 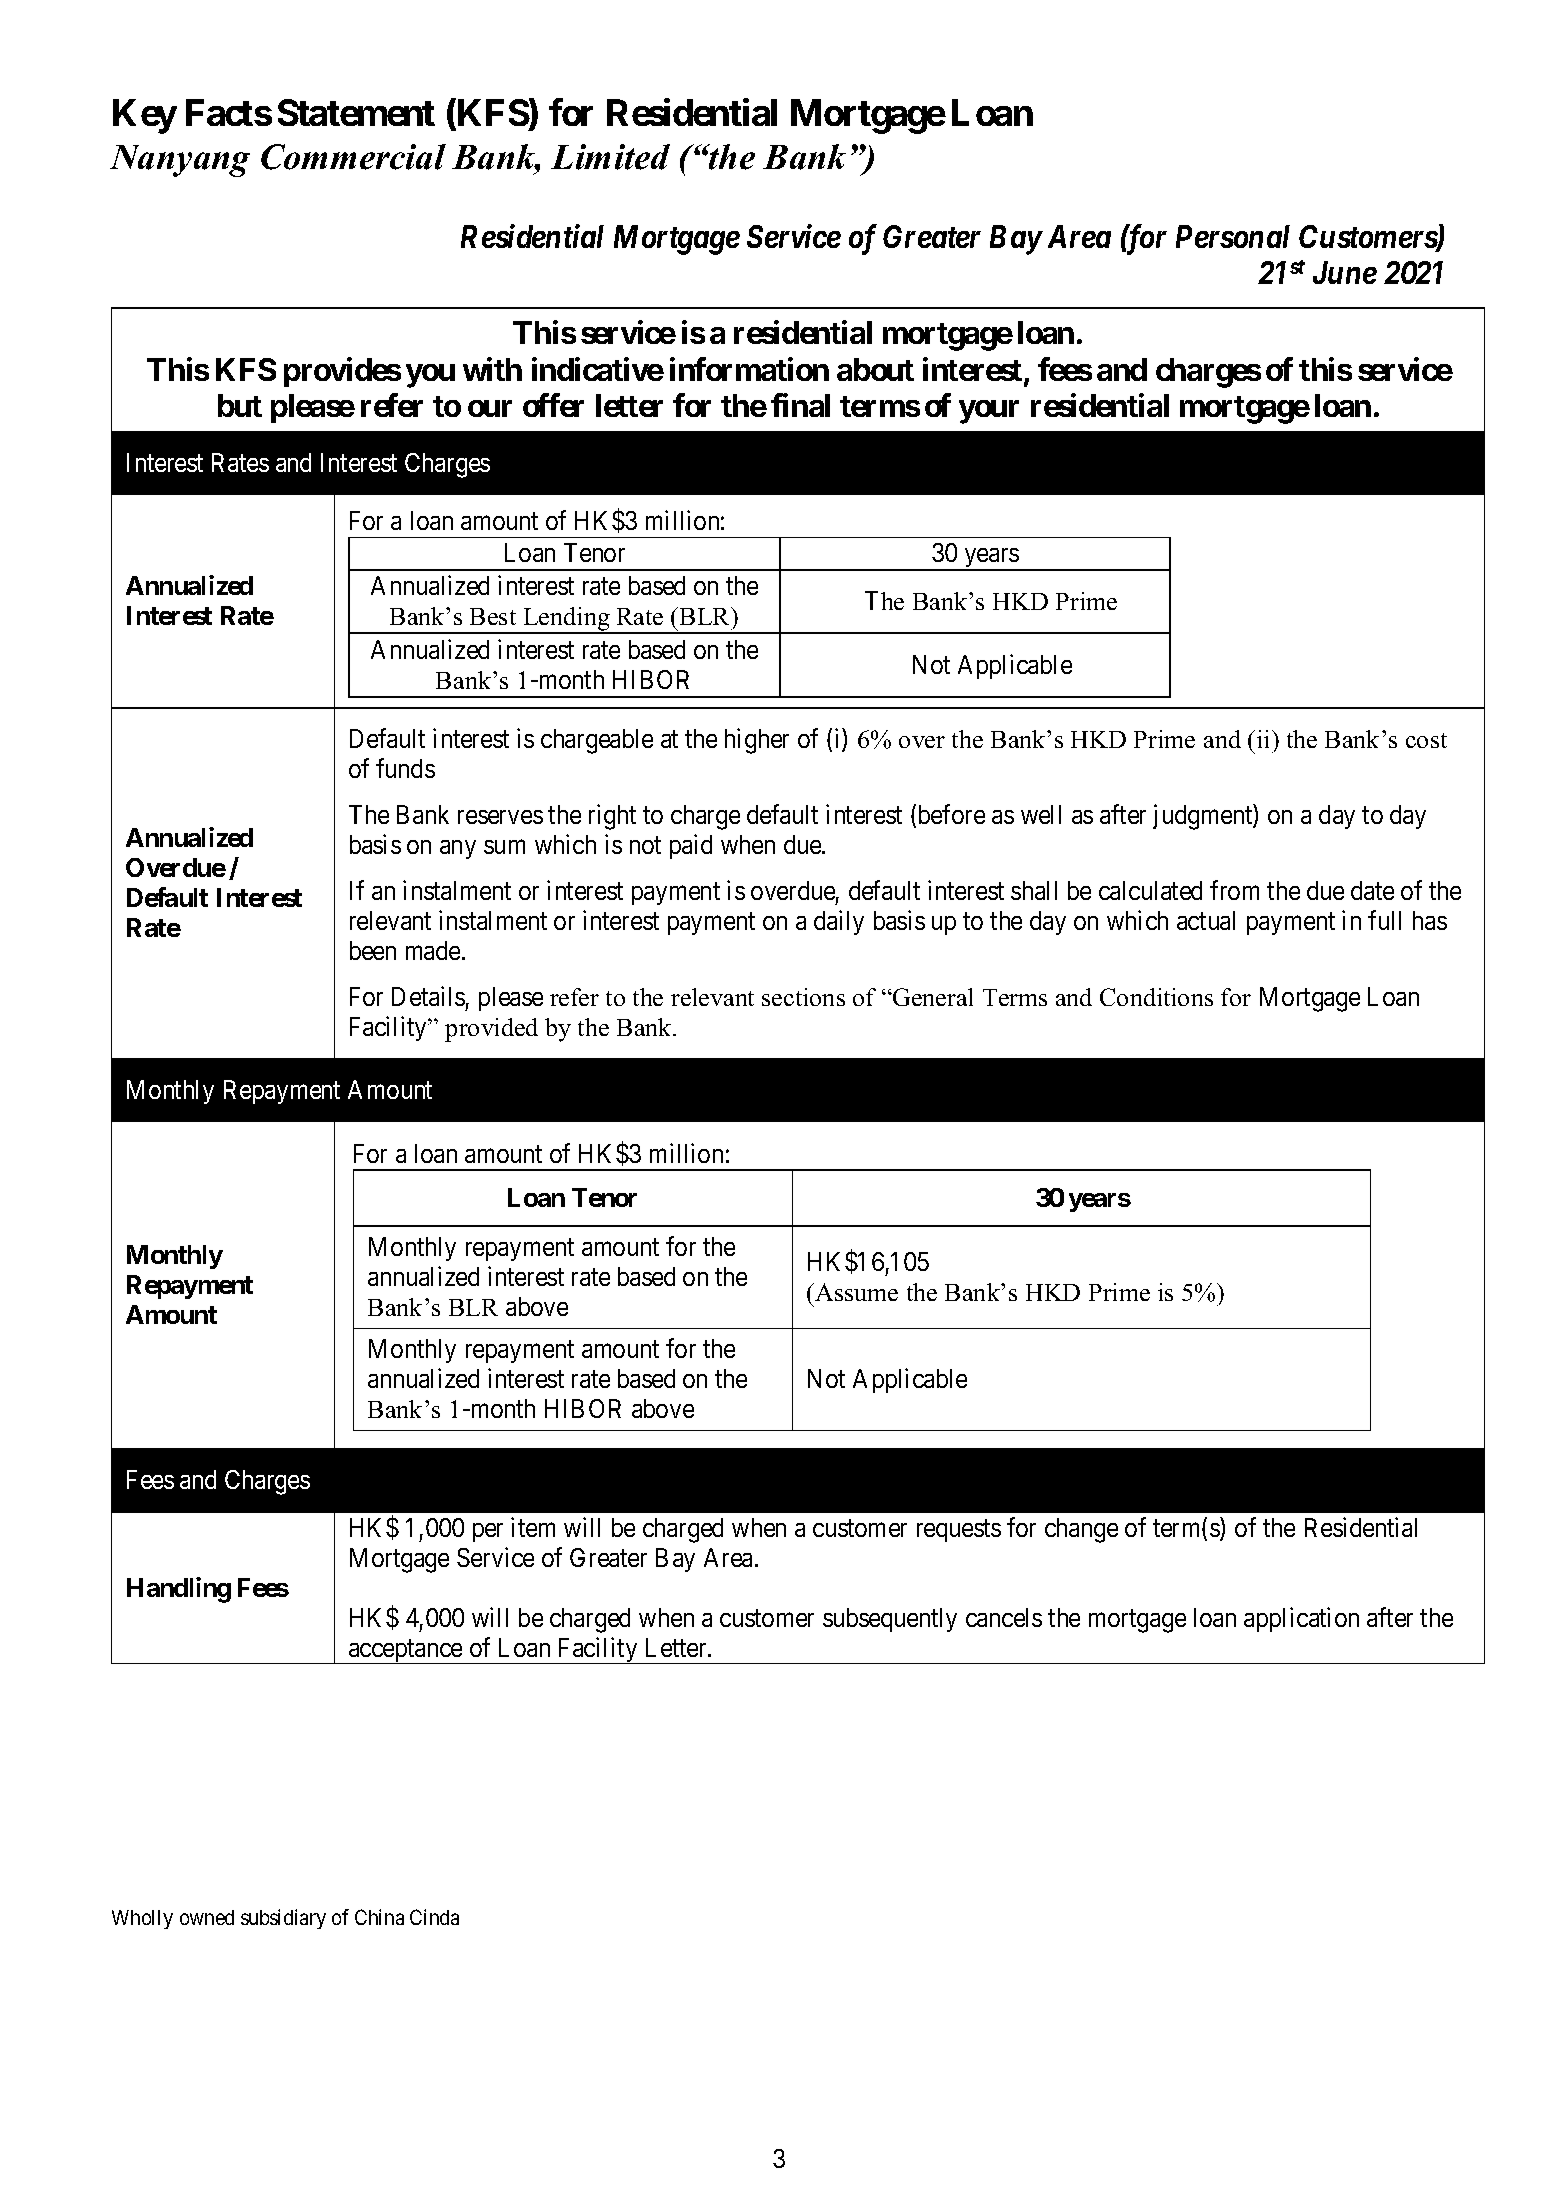 I want to click on Commercial, so click(x=353, y=157).
